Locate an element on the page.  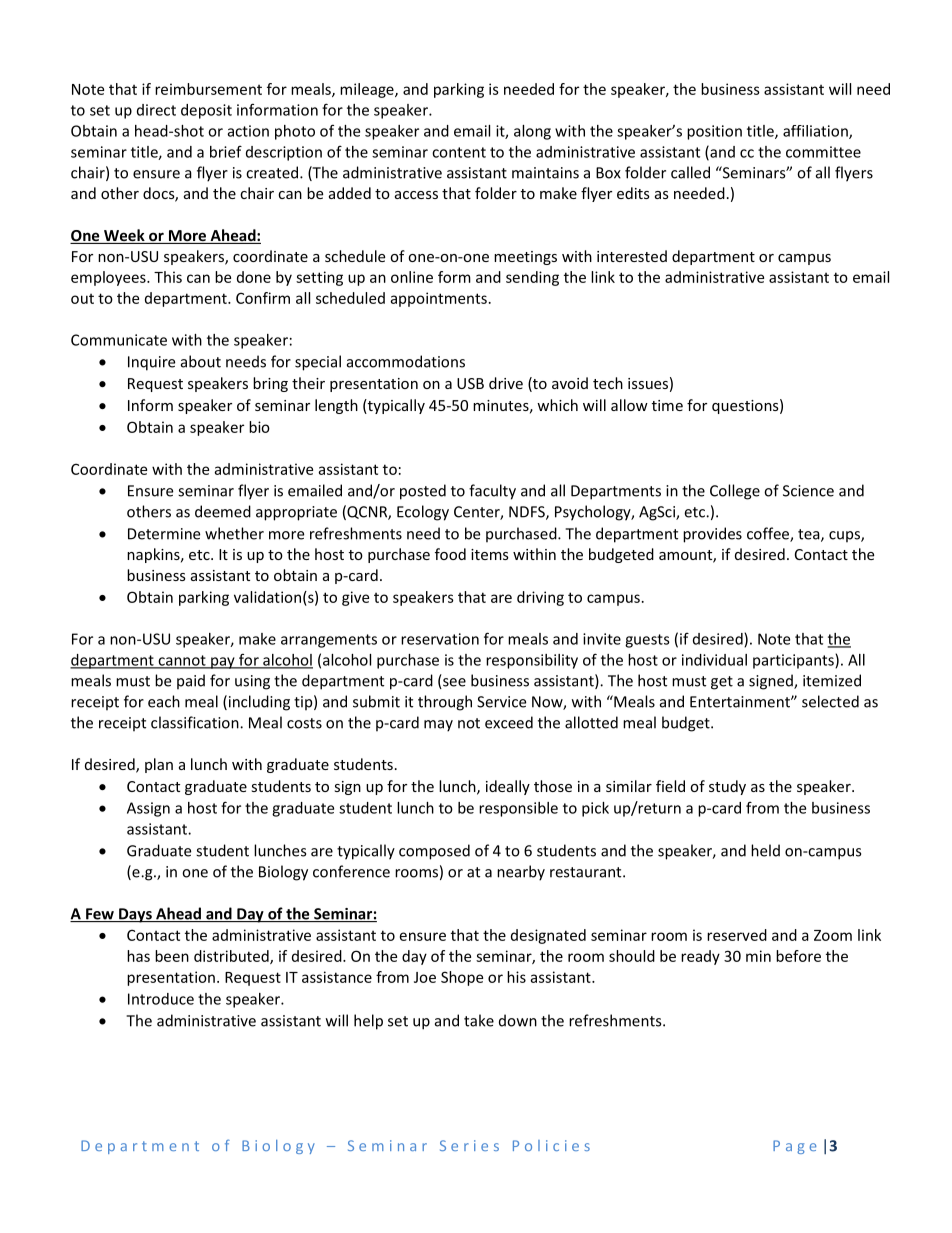
ideally is located at coordinates (508, 787).
